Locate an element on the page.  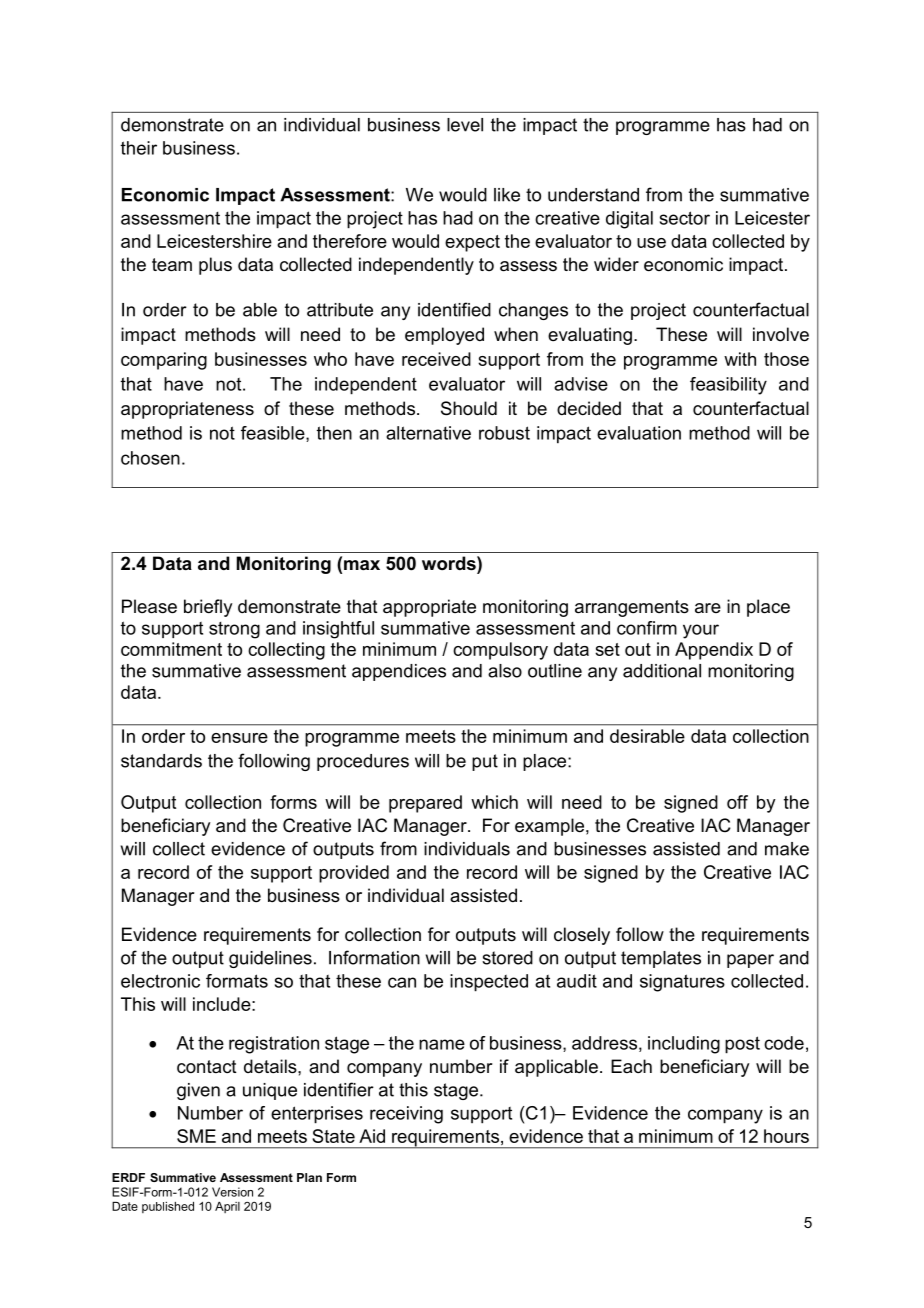
off is located at coordinates (737, 802).
